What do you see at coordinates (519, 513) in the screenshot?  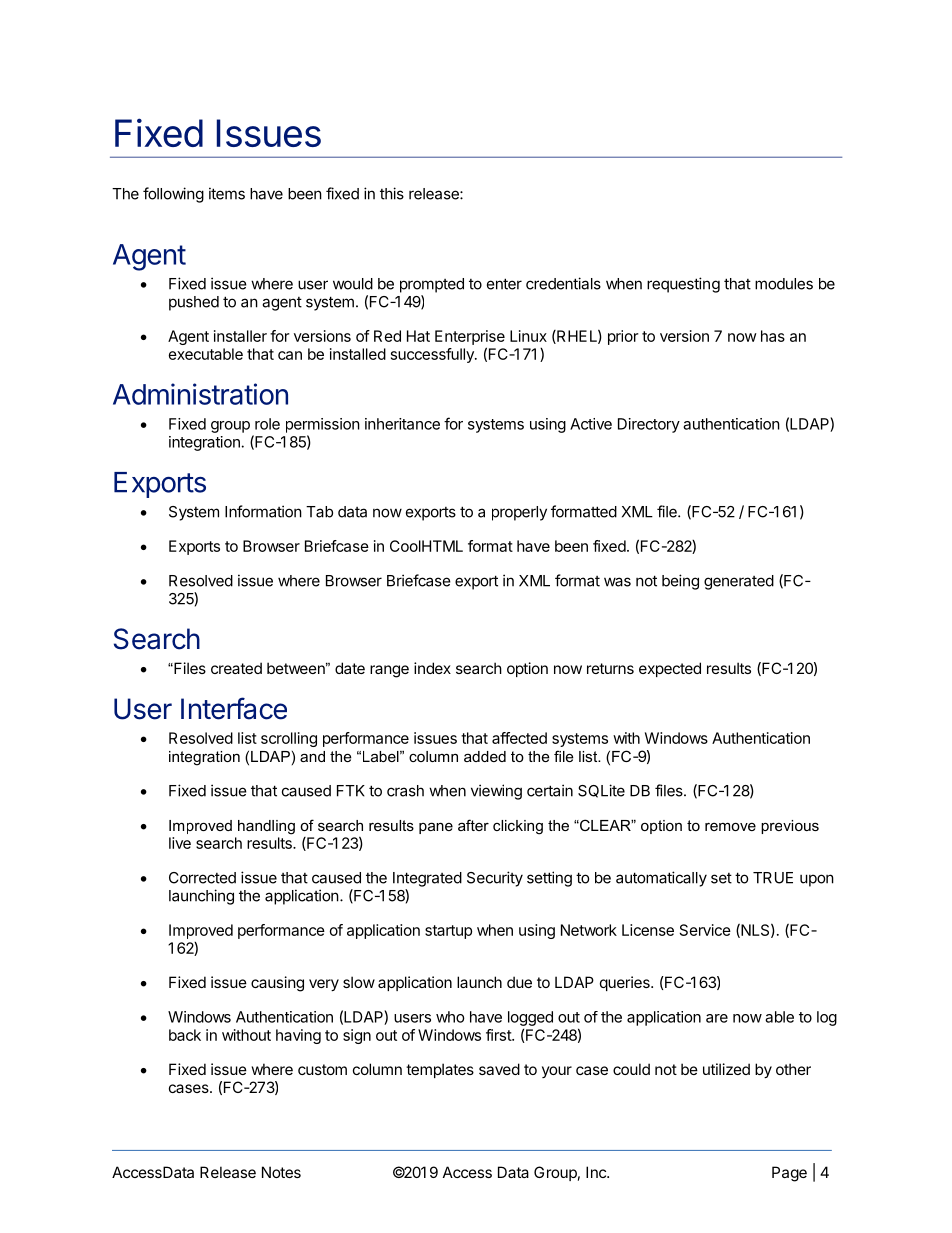 I see `properly` at bounding box center [519, 513].
